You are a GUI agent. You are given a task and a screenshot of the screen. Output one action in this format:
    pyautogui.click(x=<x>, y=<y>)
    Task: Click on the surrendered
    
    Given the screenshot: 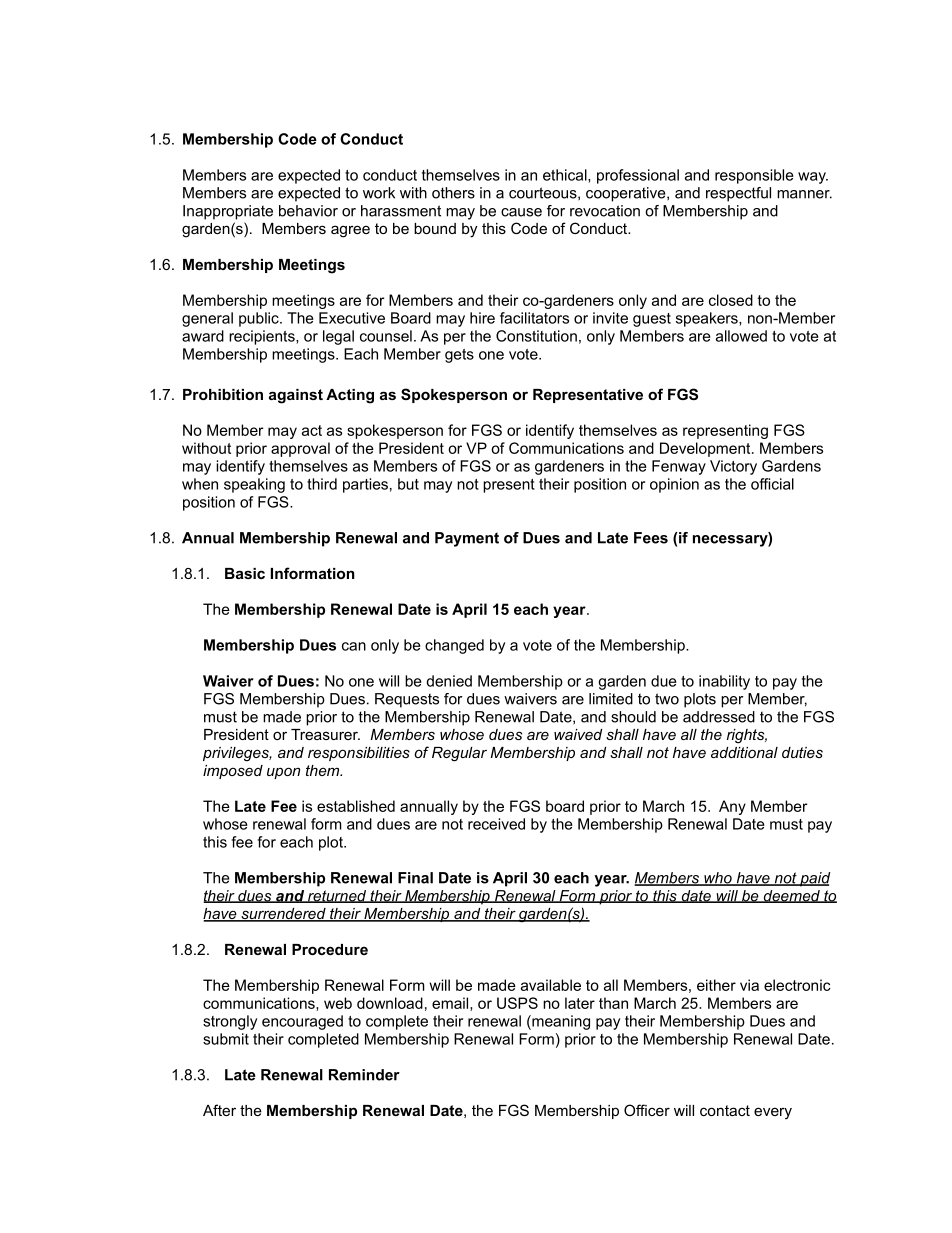 What is the action you would take?
    pyautogui.click(x=283, y=915)
